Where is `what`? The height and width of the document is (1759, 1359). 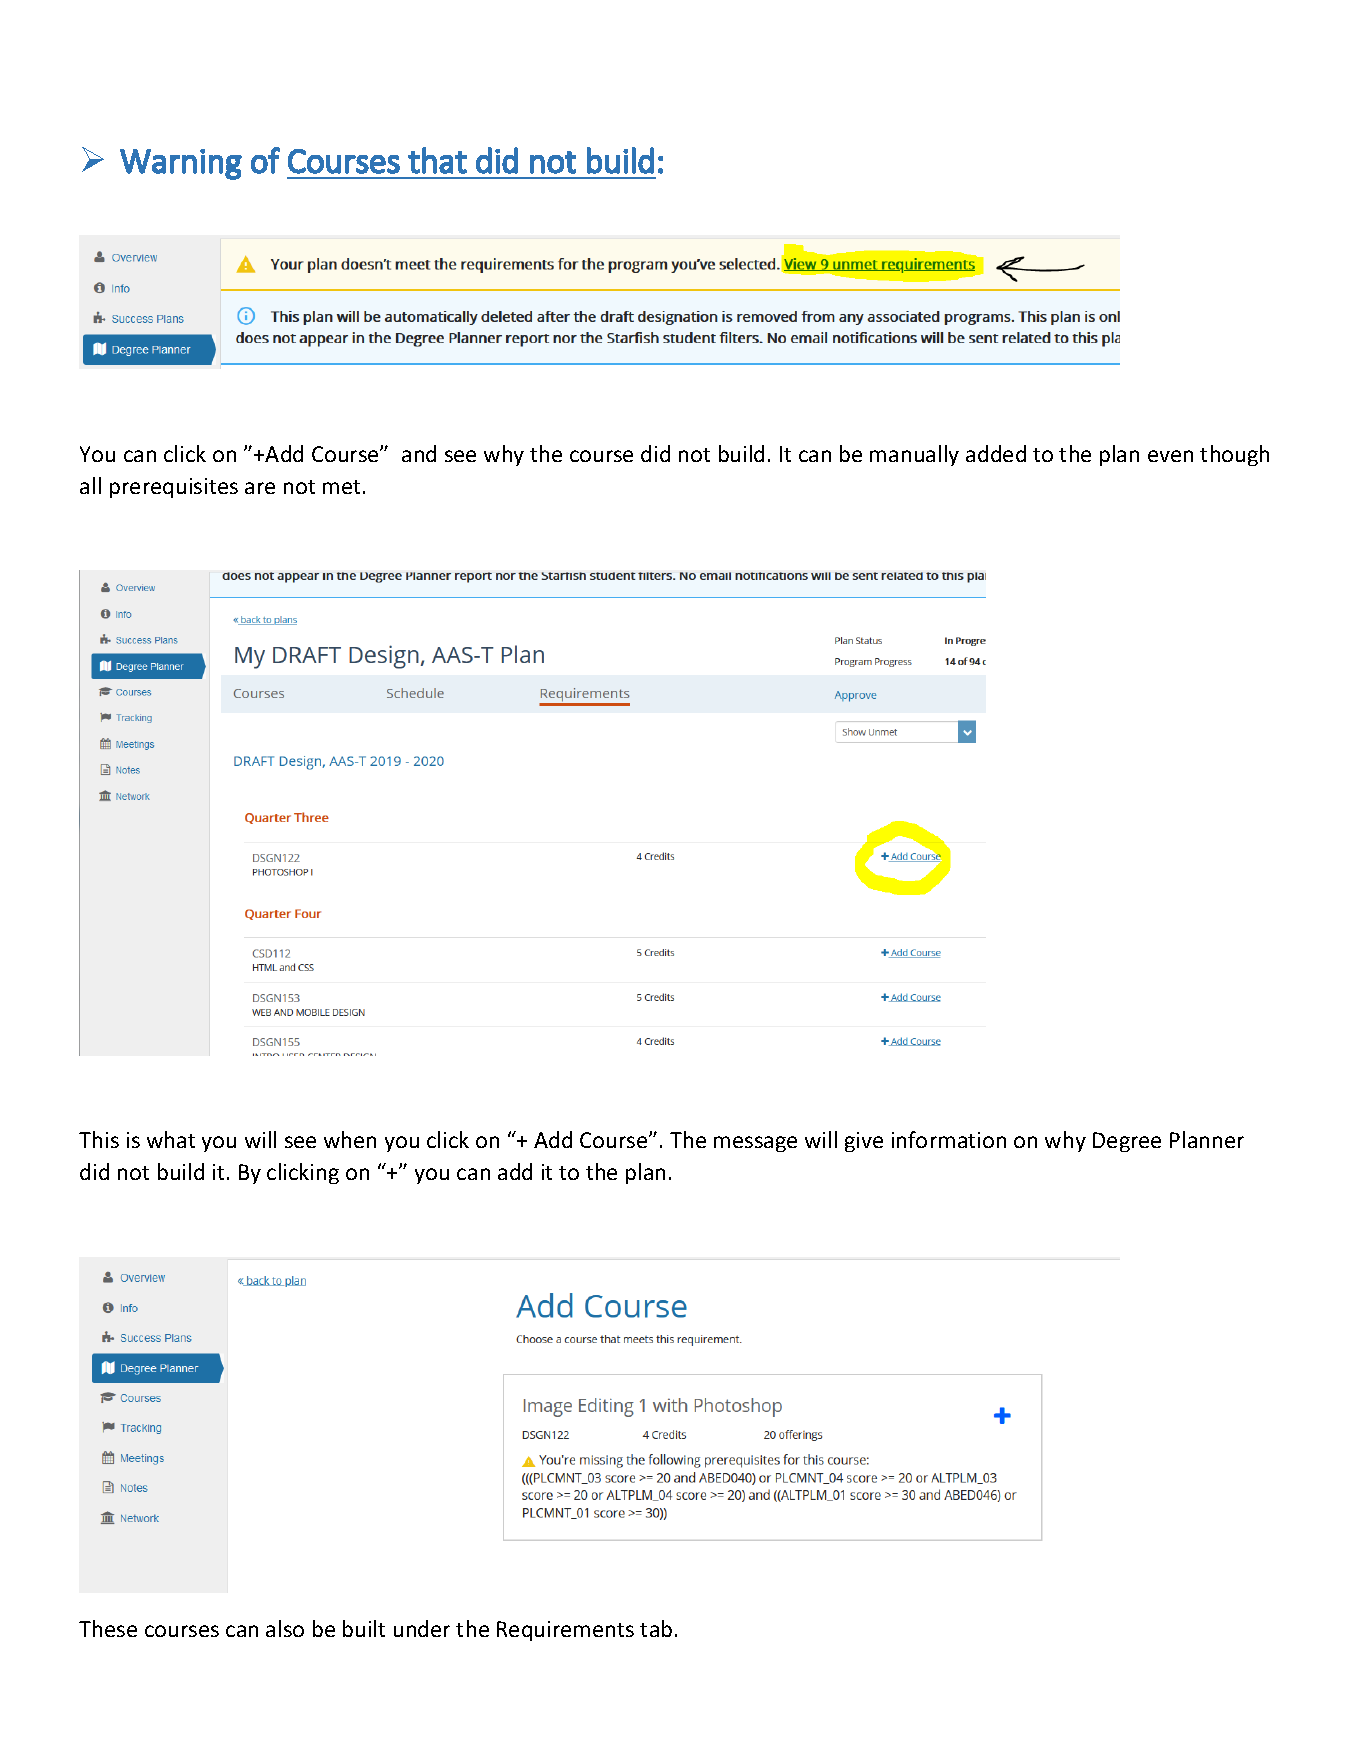
what is located at coordinates (171, 1139).
